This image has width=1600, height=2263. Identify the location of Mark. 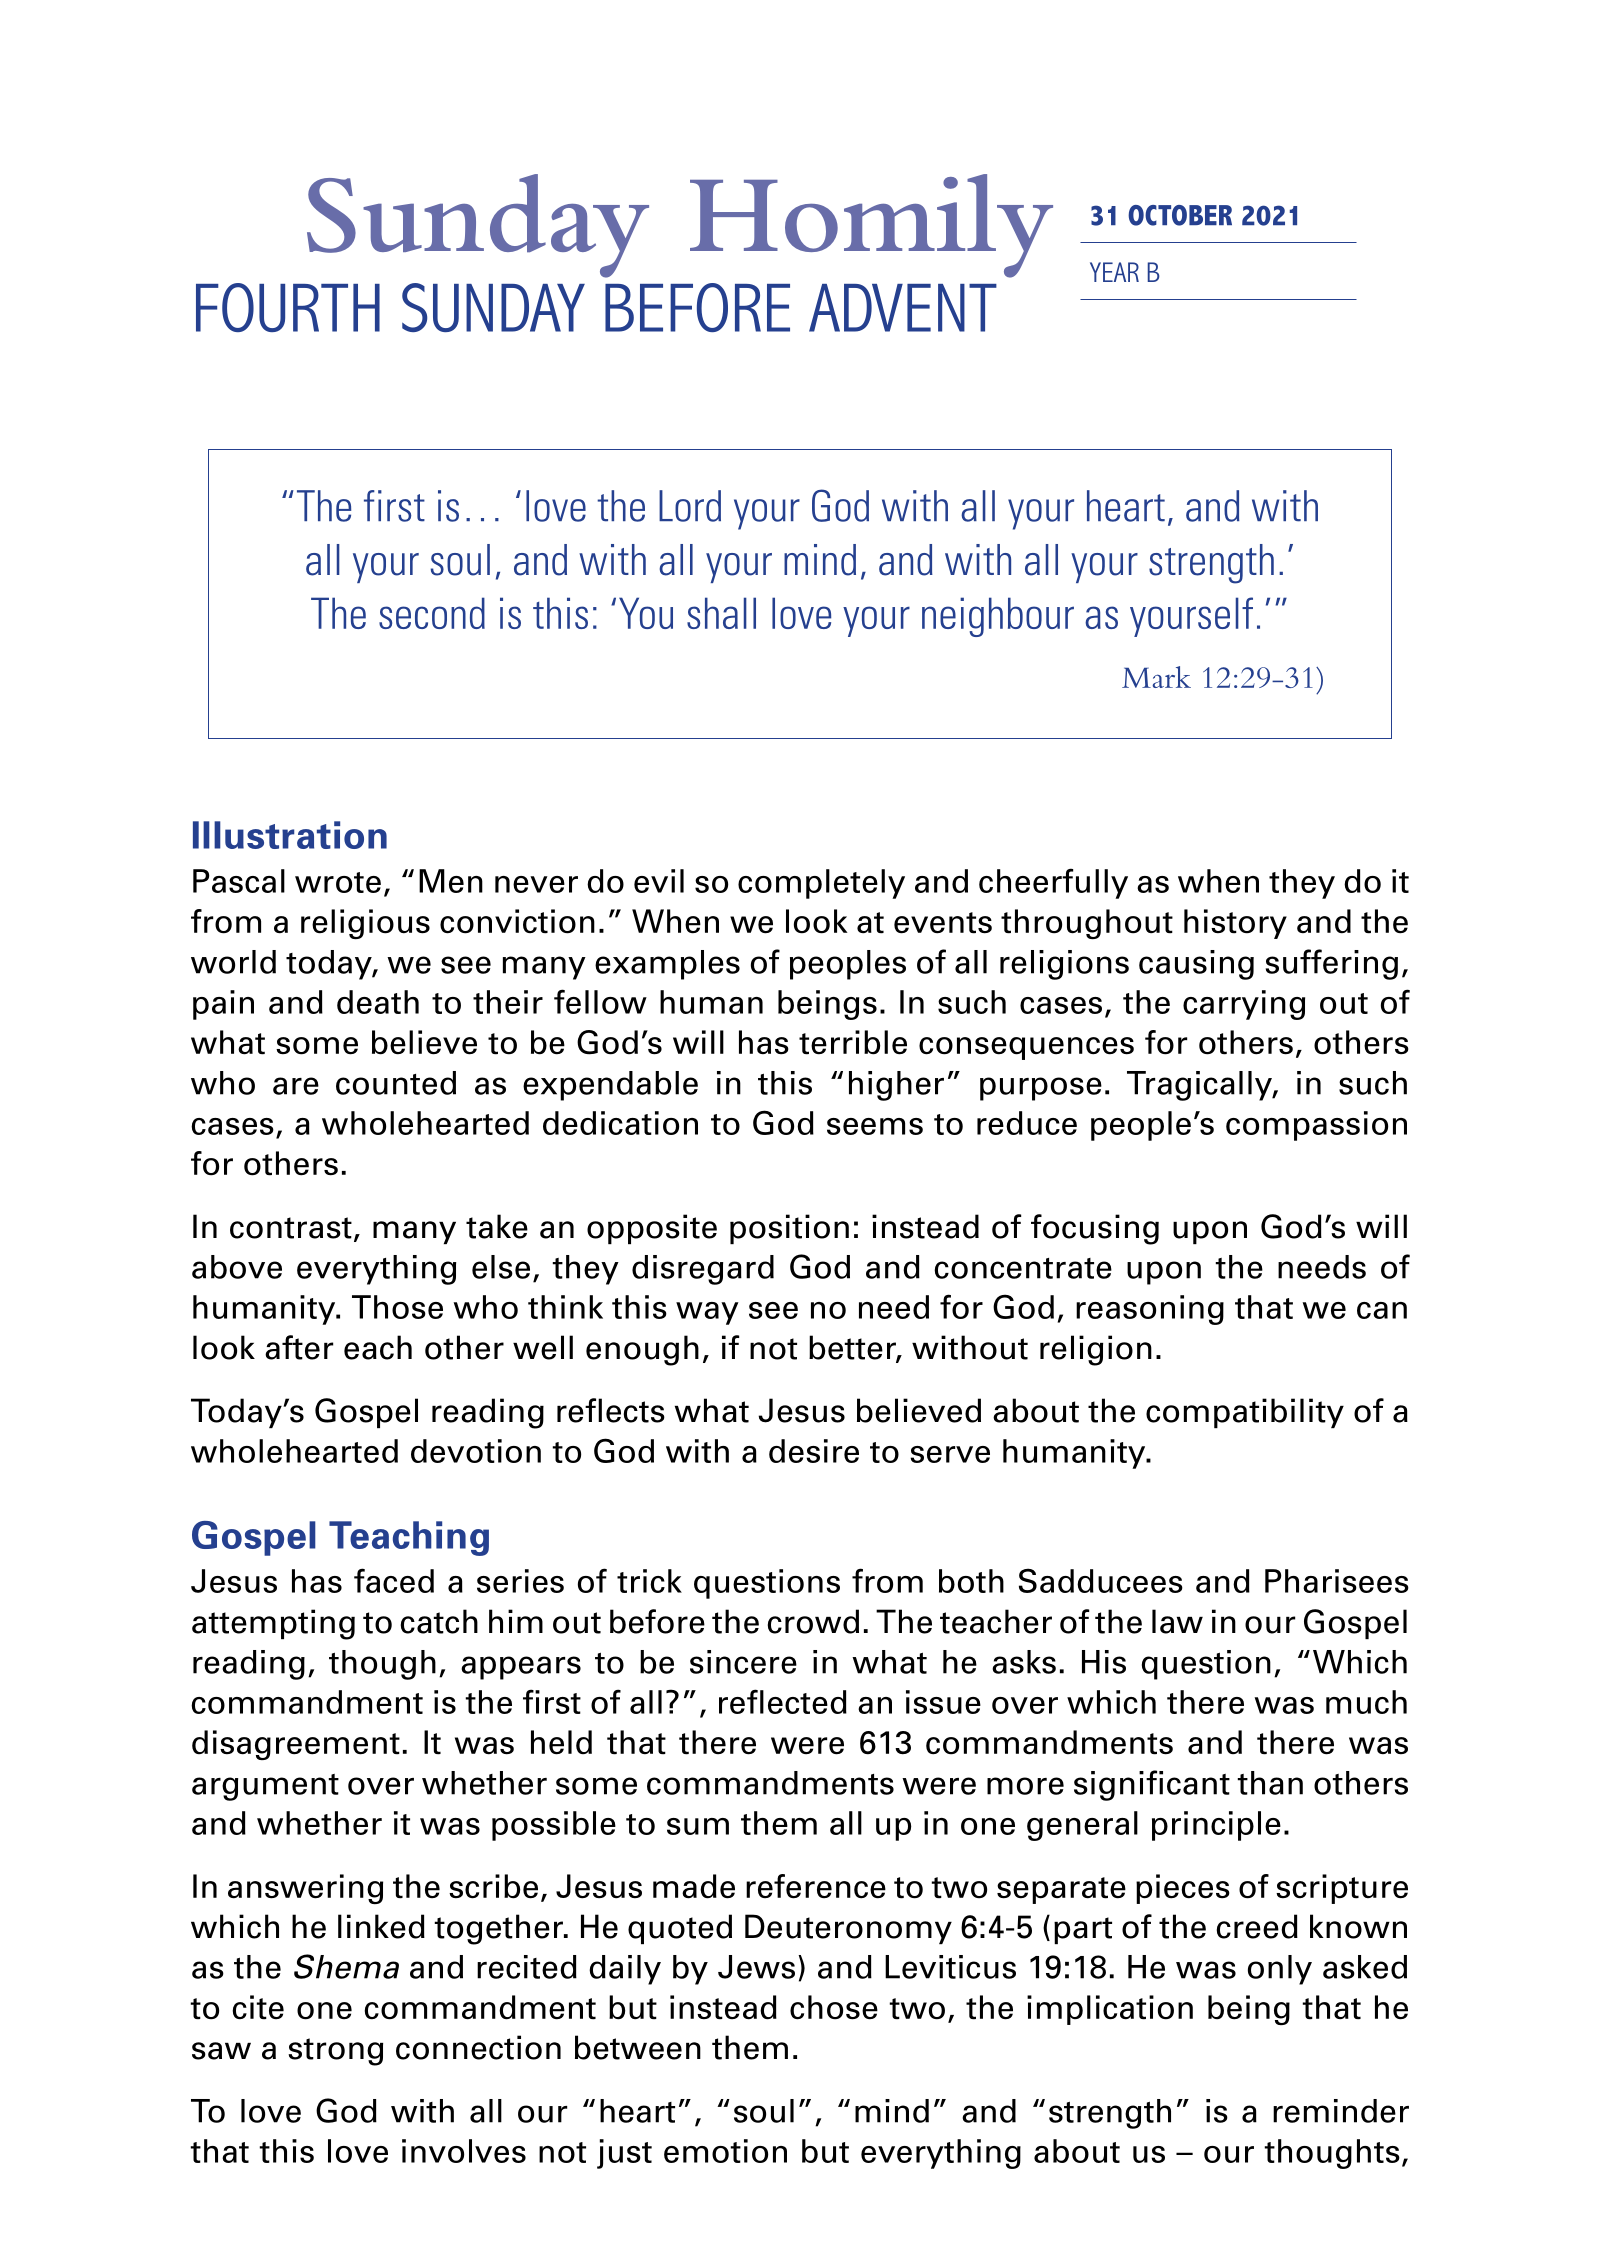
(1156, 677).
